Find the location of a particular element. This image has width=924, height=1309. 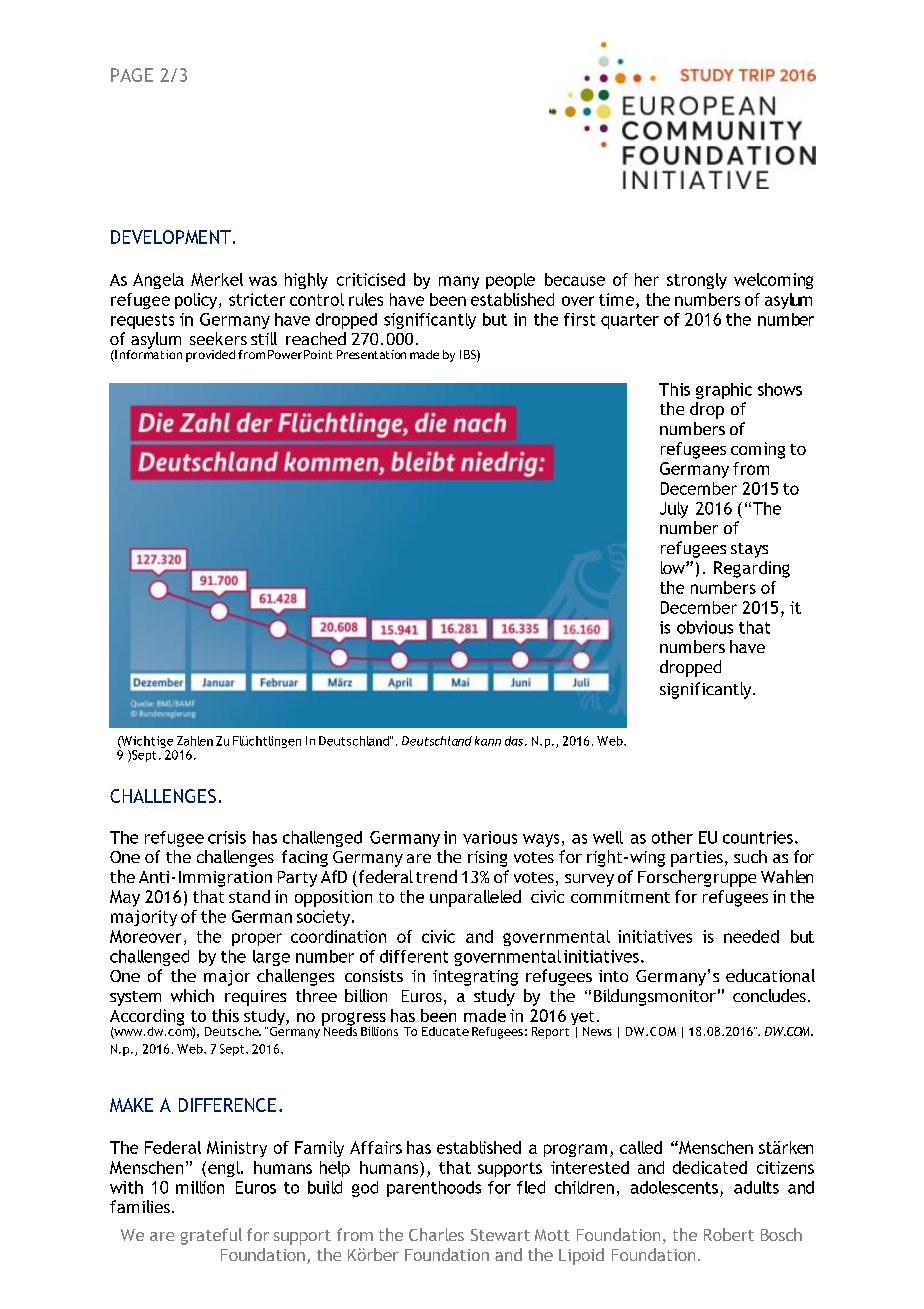

Charles is located at coordinates (436, 1234).
